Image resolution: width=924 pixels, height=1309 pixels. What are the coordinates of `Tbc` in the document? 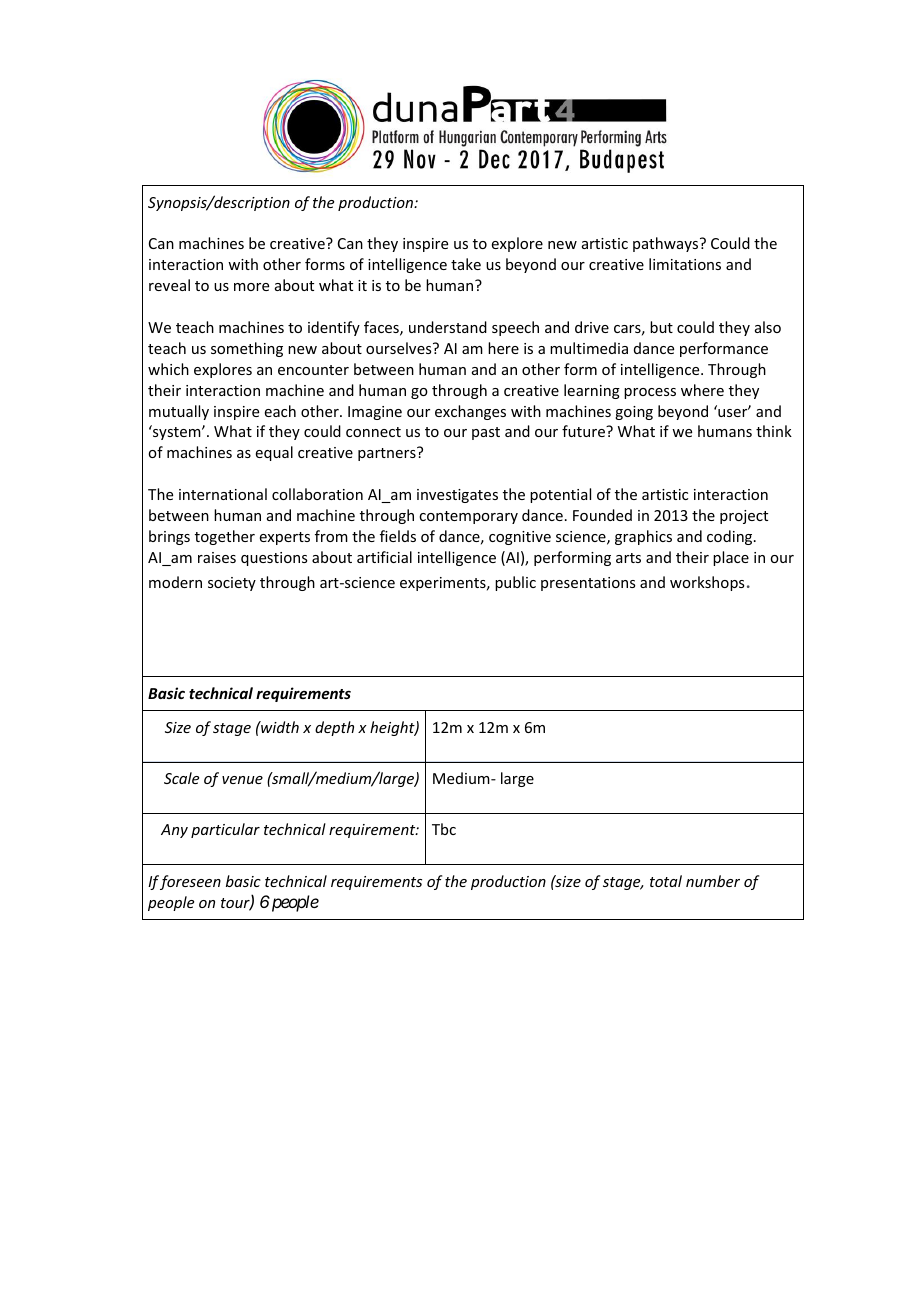 It's located at (444, 829).
